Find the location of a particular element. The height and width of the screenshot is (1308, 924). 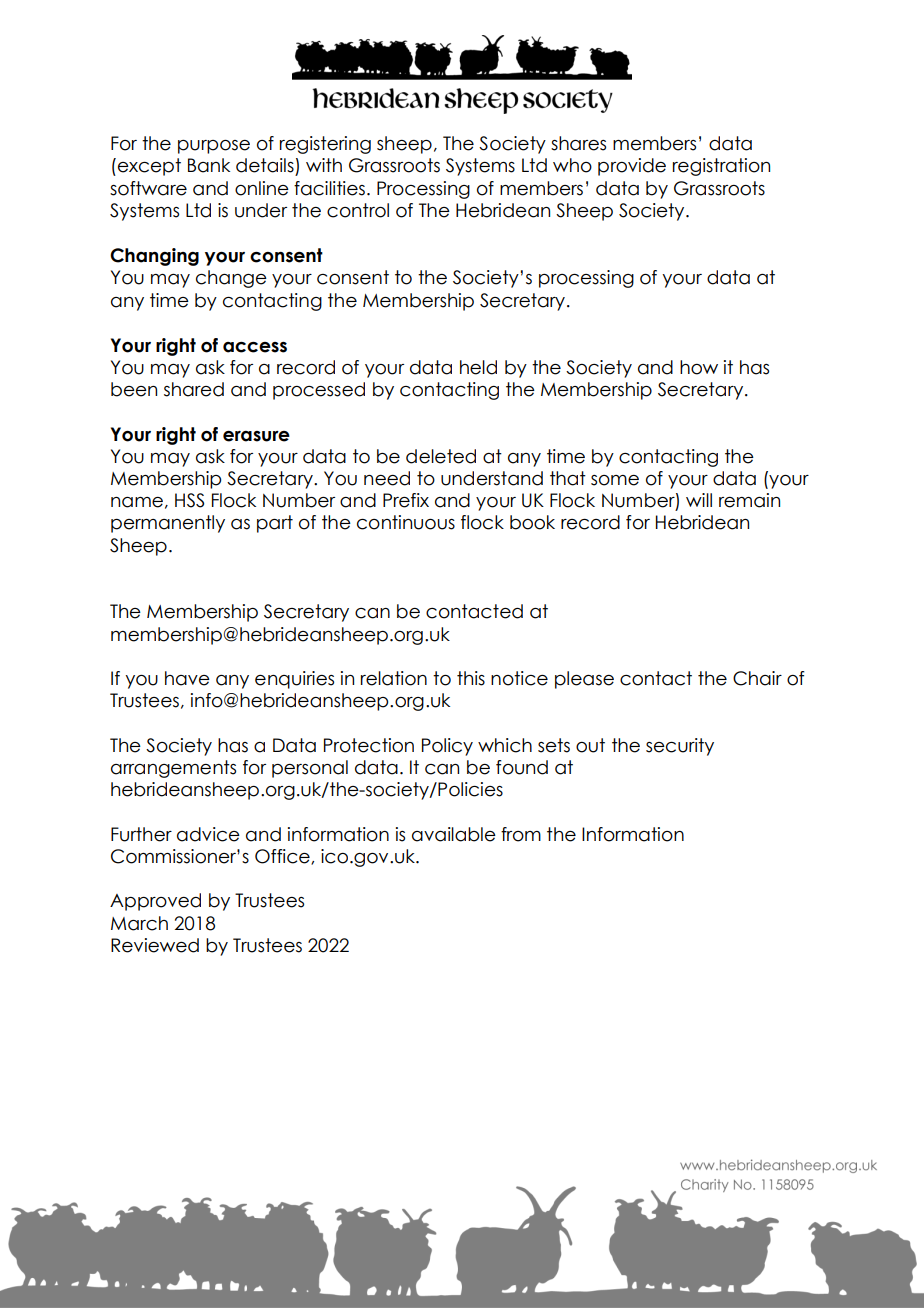

Approved is located at coordinates (155, 902).
